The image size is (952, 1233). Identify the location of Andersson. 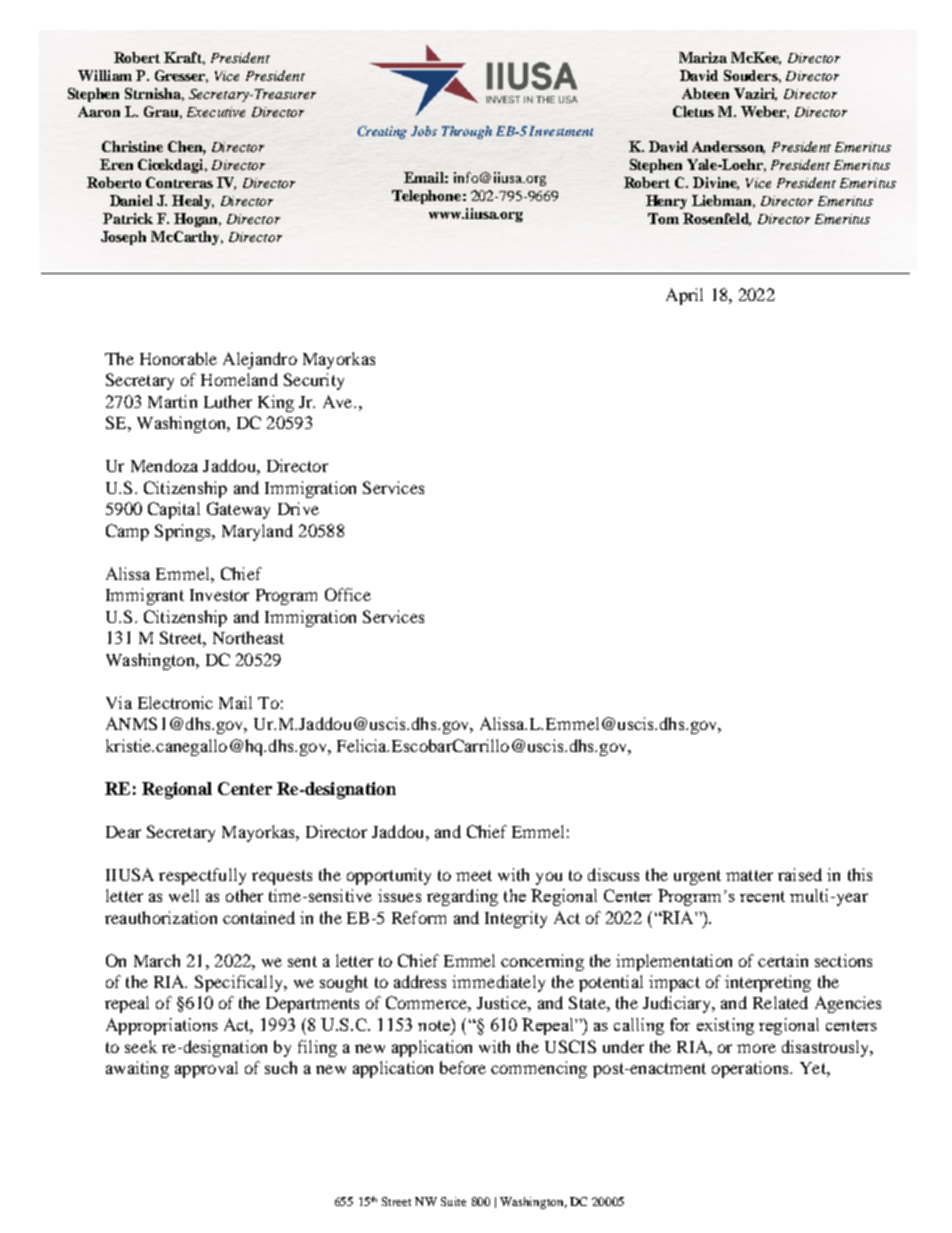
(728, 147).
